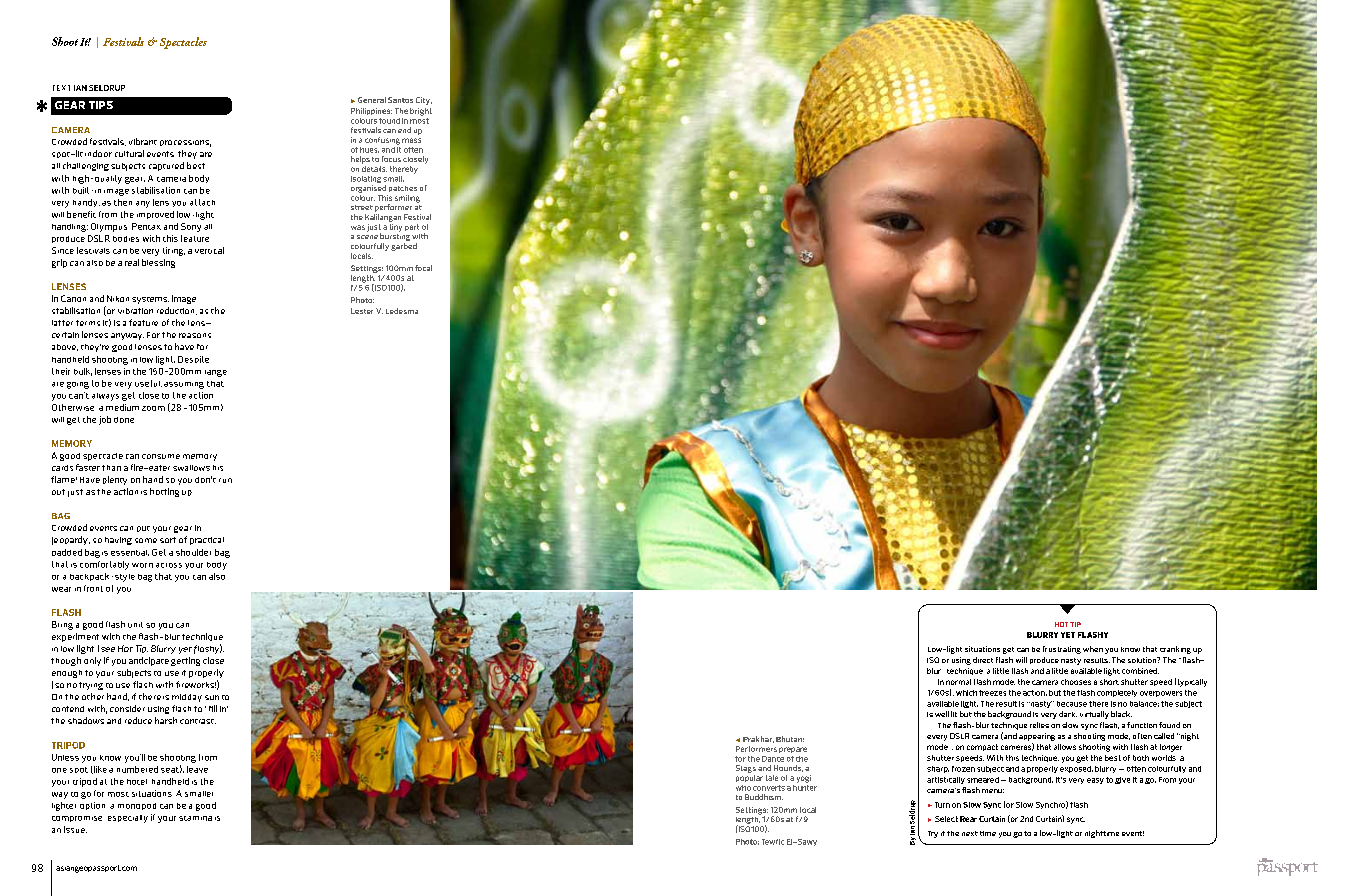 The height and width of the page is (896, 1368). Describe the element at coordinates (195, 818) in the page. I see `stamina` at that location.
